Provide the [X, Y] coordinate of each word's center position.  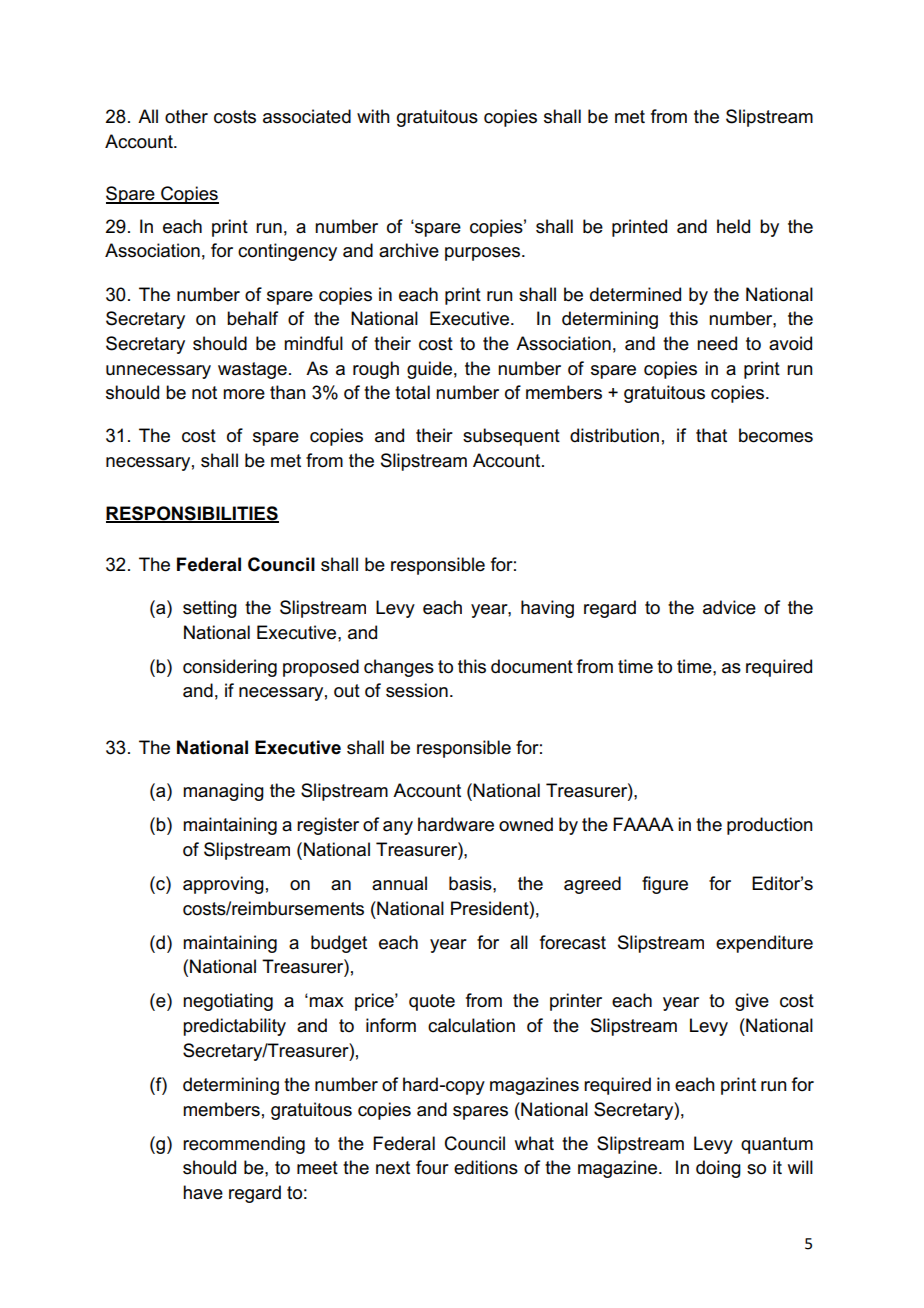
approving [223, 885]
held [733, 226]
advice [729, 607]
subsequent [511, 437]
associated [307, 116]
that [711, 435]
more [244, 394]
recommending [244, 1145]
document [532, 666]
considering [230, 668]
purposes [484, 254]
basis [471, 883]
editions [486, 1167]
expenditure [764, 944]
